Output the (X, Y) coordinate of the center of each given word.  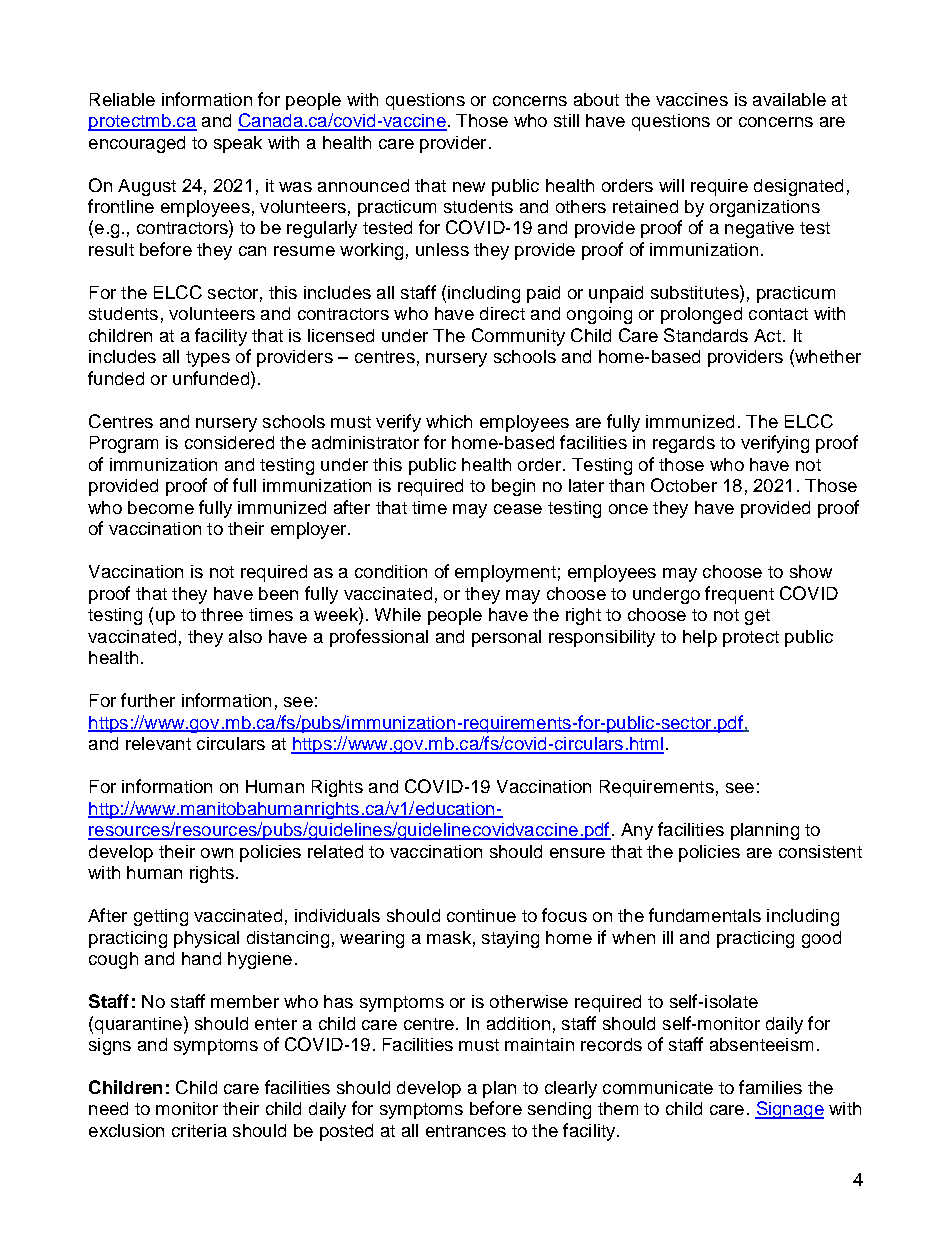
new (469, 187)
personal (506, 638)
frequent (739, 595)
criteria (199, 1130)
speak (238, 144)
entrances (466, 1131)
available (789, 99)
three (222, 614)
